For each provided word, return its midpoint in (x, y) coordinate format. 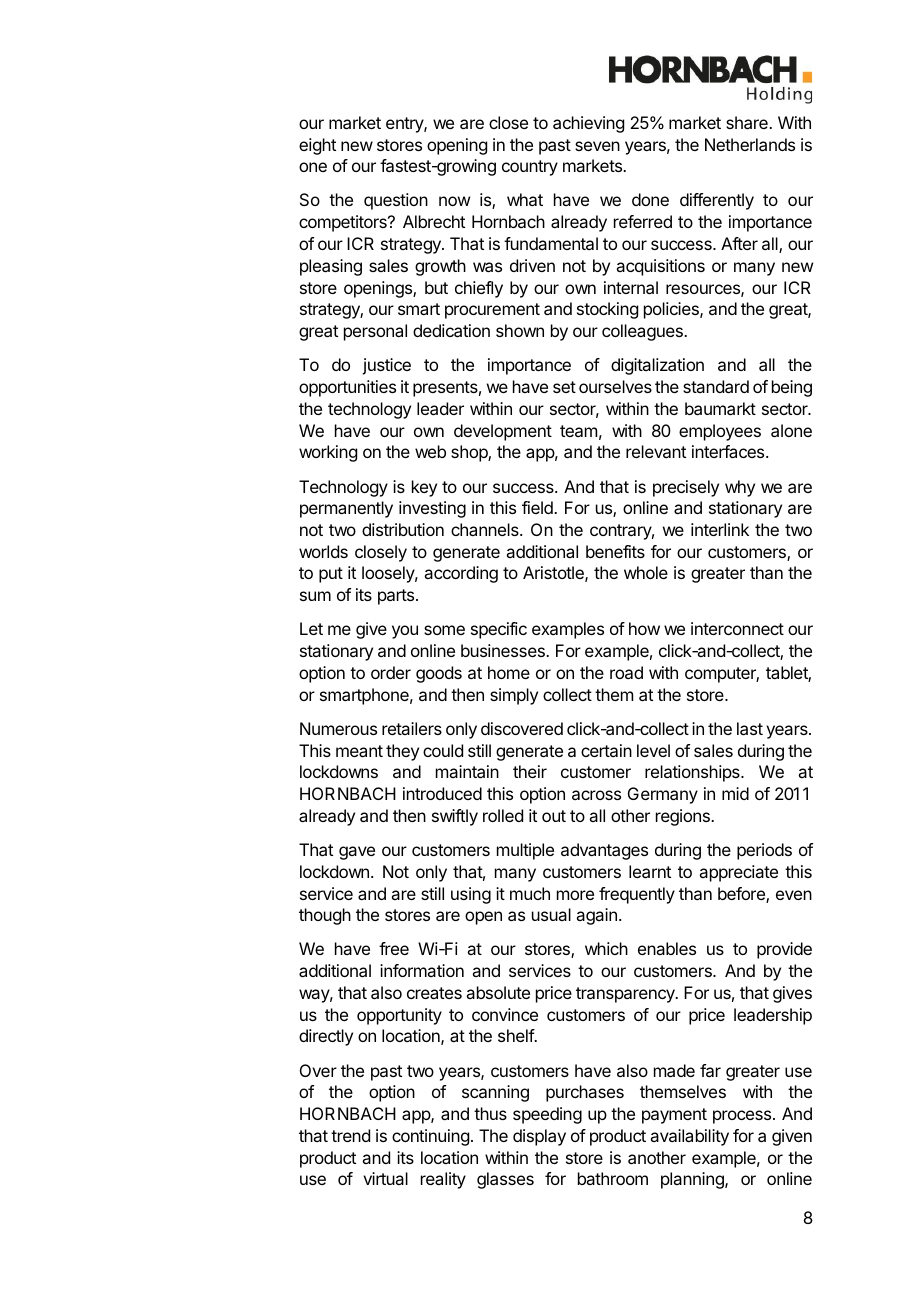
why (740, 488)
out (554, 816)
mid (735, 793)
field (538, 507)
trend (350, 1135)
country (530, 168)
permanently (346, 509)
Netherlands (750, 144)
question (396, 201)
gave (357, 853)
